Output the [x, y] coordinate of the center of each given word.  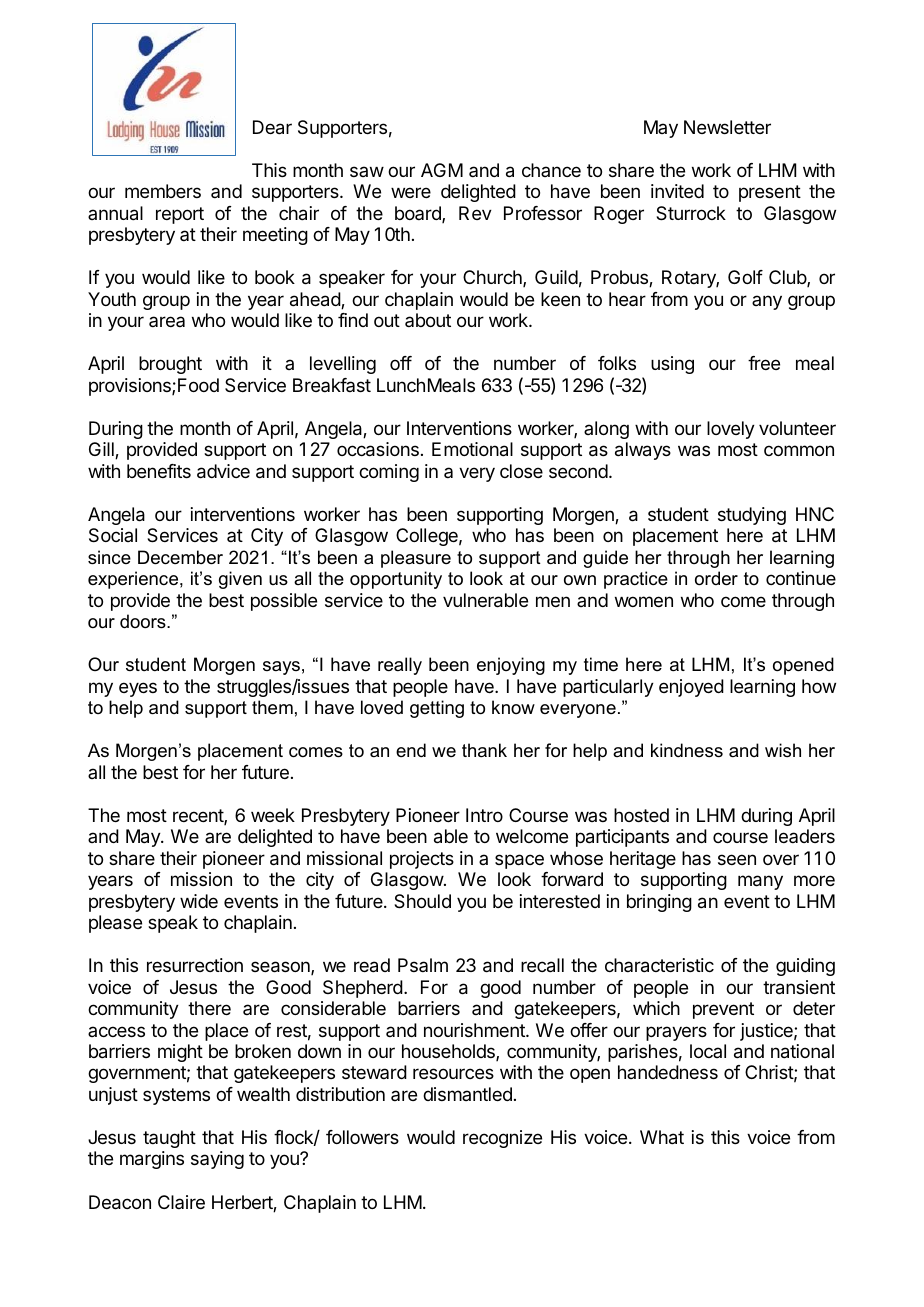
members [163, 191]
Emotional [472, 449]
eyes [138, 689]
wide [199, 901]
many [760, 882]
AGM [442, 170]
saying [217, 1160]
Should [422, 901]
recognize [502, 1139]
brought [170, 365]
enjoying [511, 666]
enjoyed [691, 688]
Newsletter [727, 127]
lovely [731, 430]
